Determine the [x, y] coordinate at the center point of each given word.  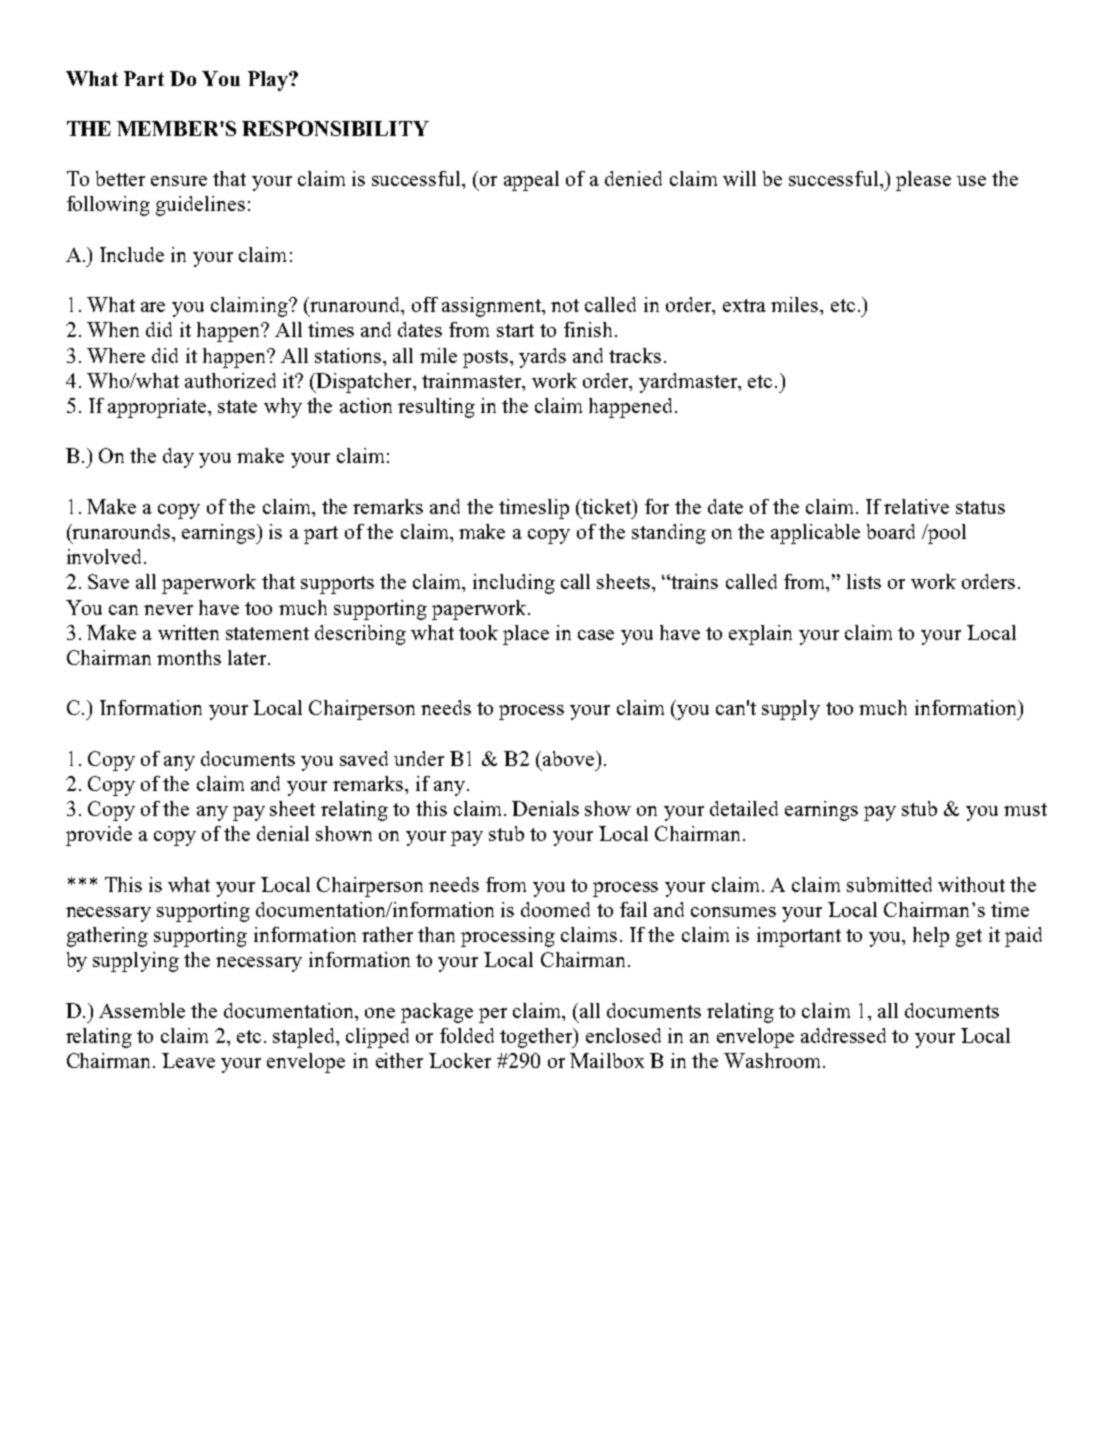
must [1025, 809]
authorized [230, 380]
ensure [179, 181]
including [514, 584]
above [570, 758]
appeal [531, 181]
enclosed [623, 1035]
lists [864, 581]
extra [744, 305]
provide [99, 836]
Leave [188, 1060]
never [168, 610]
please [923, 181]
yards [542, 358]
